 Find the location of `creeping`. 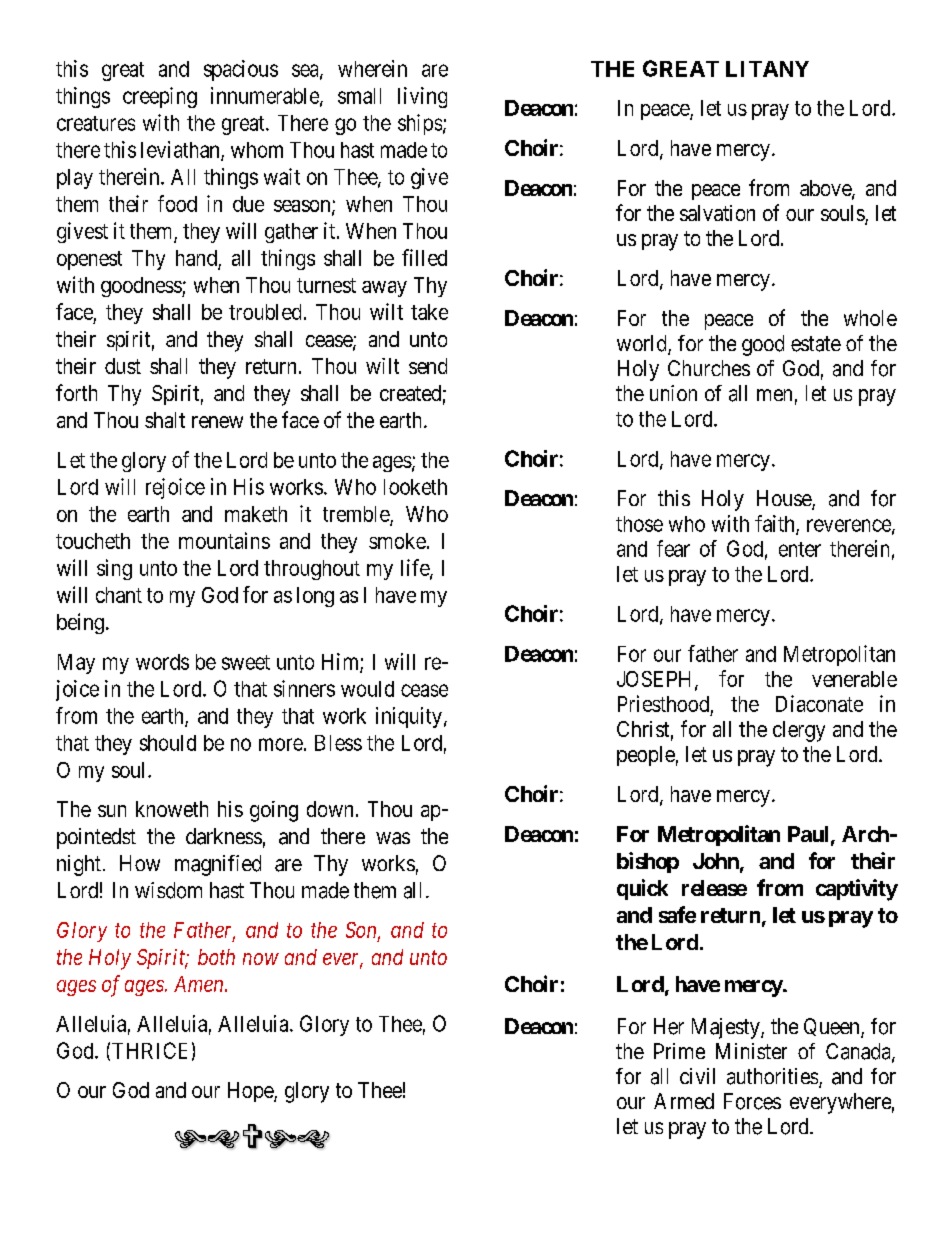

creeping is located at coordinates (160, 97).
